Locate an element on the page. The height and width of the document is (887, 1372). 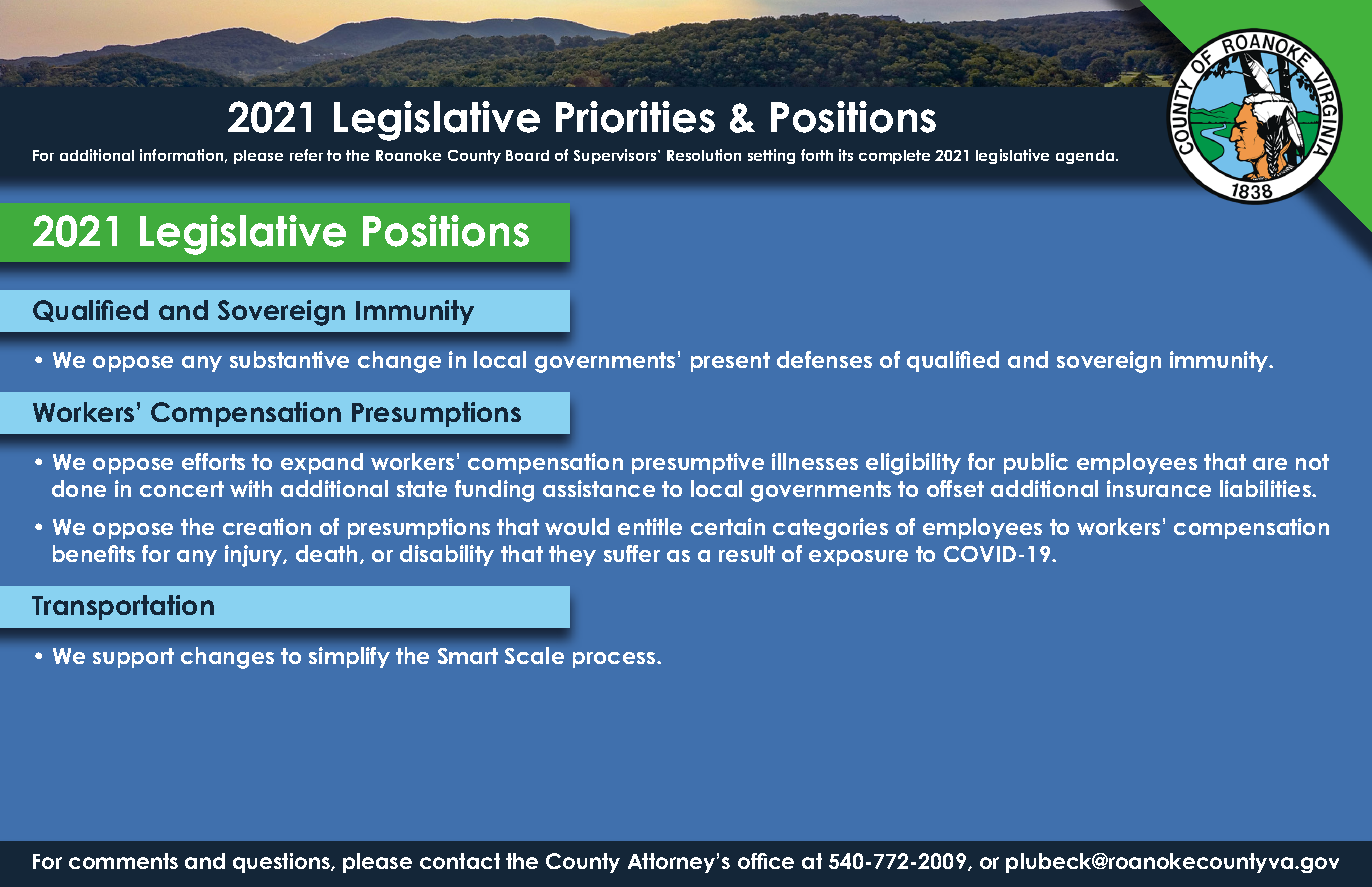
exposure is located at coordinates (858, 558).
